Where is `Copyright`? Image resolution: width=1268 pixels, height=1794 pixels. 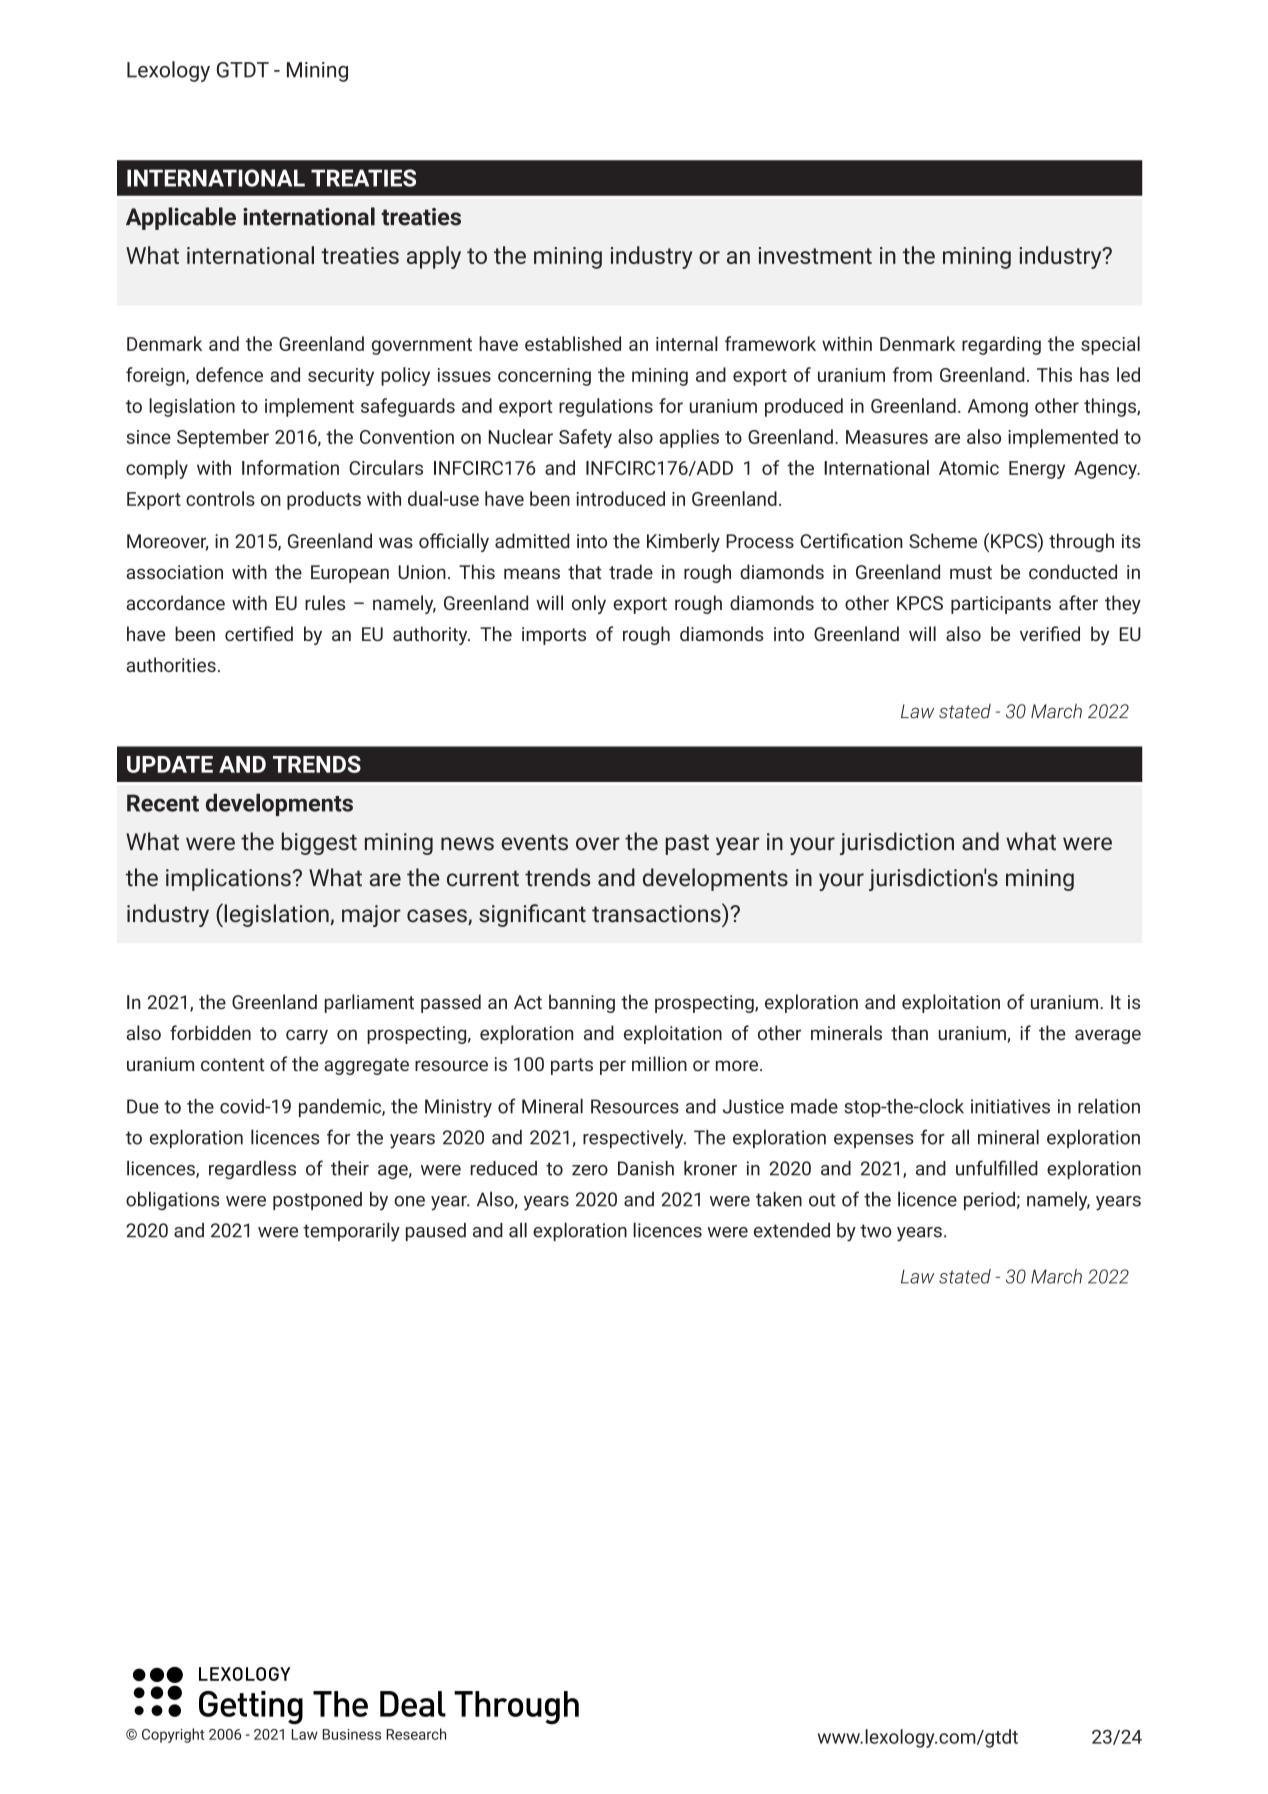 Copyright is located at coordinates (173, 1735).
